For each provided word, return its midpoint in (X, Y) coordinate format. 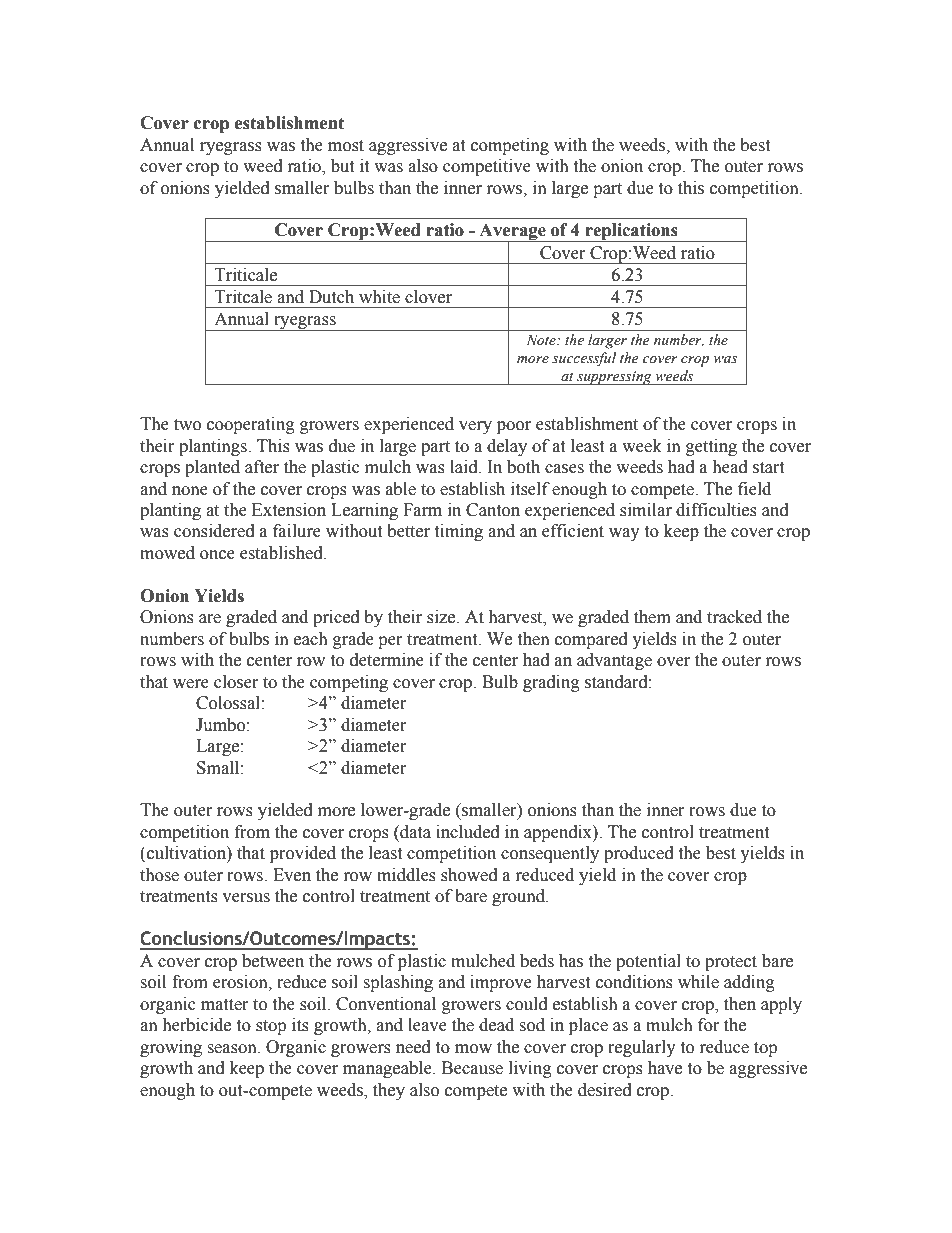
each (311, 639)
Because (472, 1068)
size (442, 617)
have (665, 1068)
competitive (487, 167)
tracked (734, 617)
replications (631, 232)
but (342, 166)
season (233, 1049)
